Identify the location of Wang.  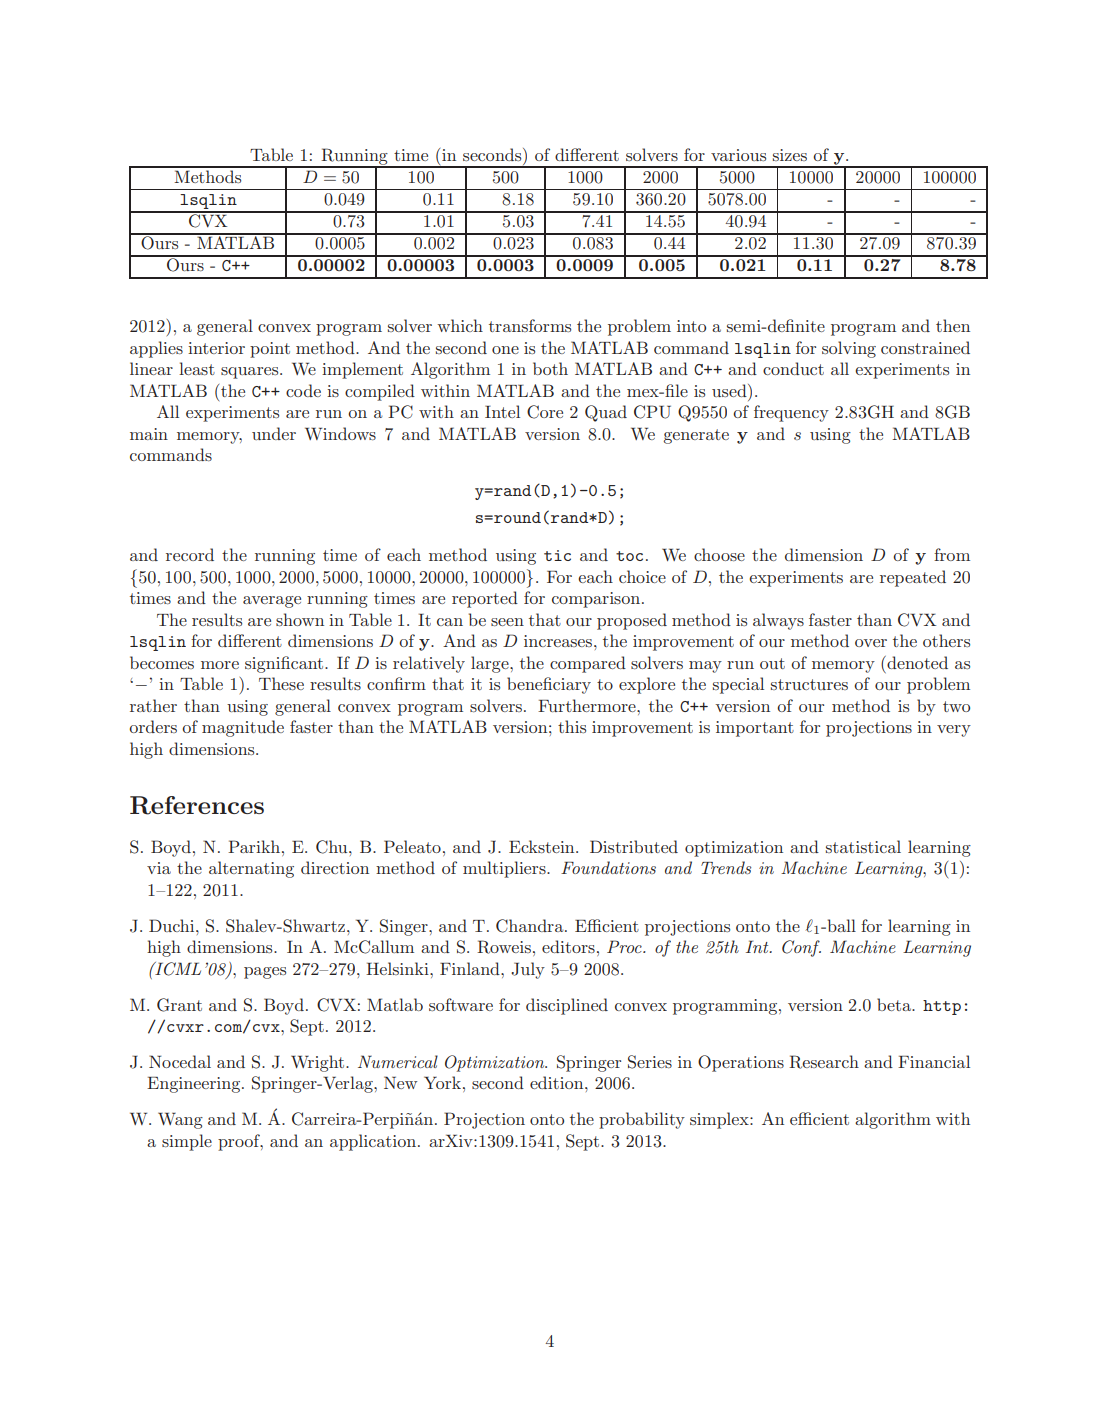
(180, 1120).
